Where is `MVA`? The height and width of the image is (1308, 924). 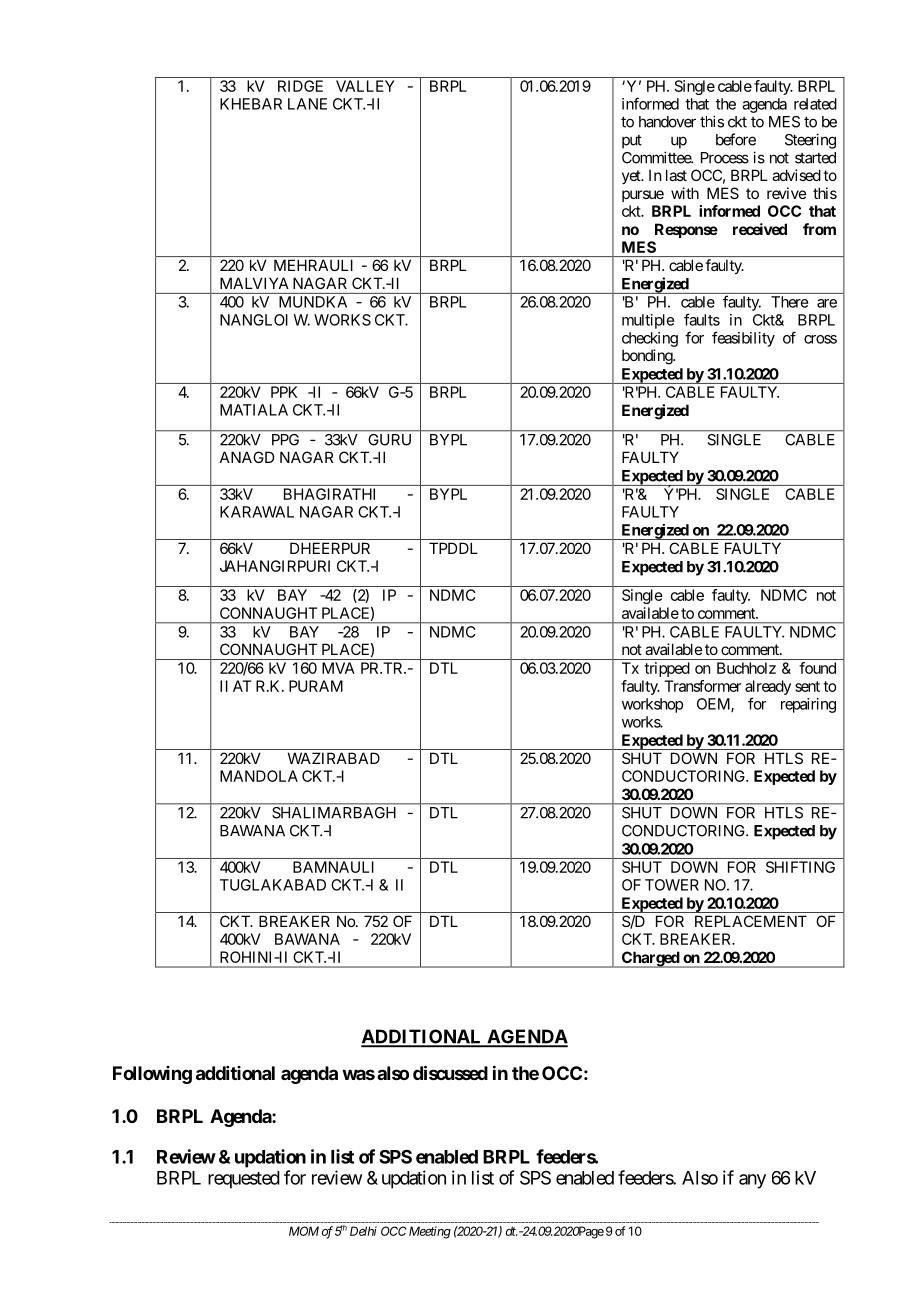 MVA is located at coordinates (338, 668).
